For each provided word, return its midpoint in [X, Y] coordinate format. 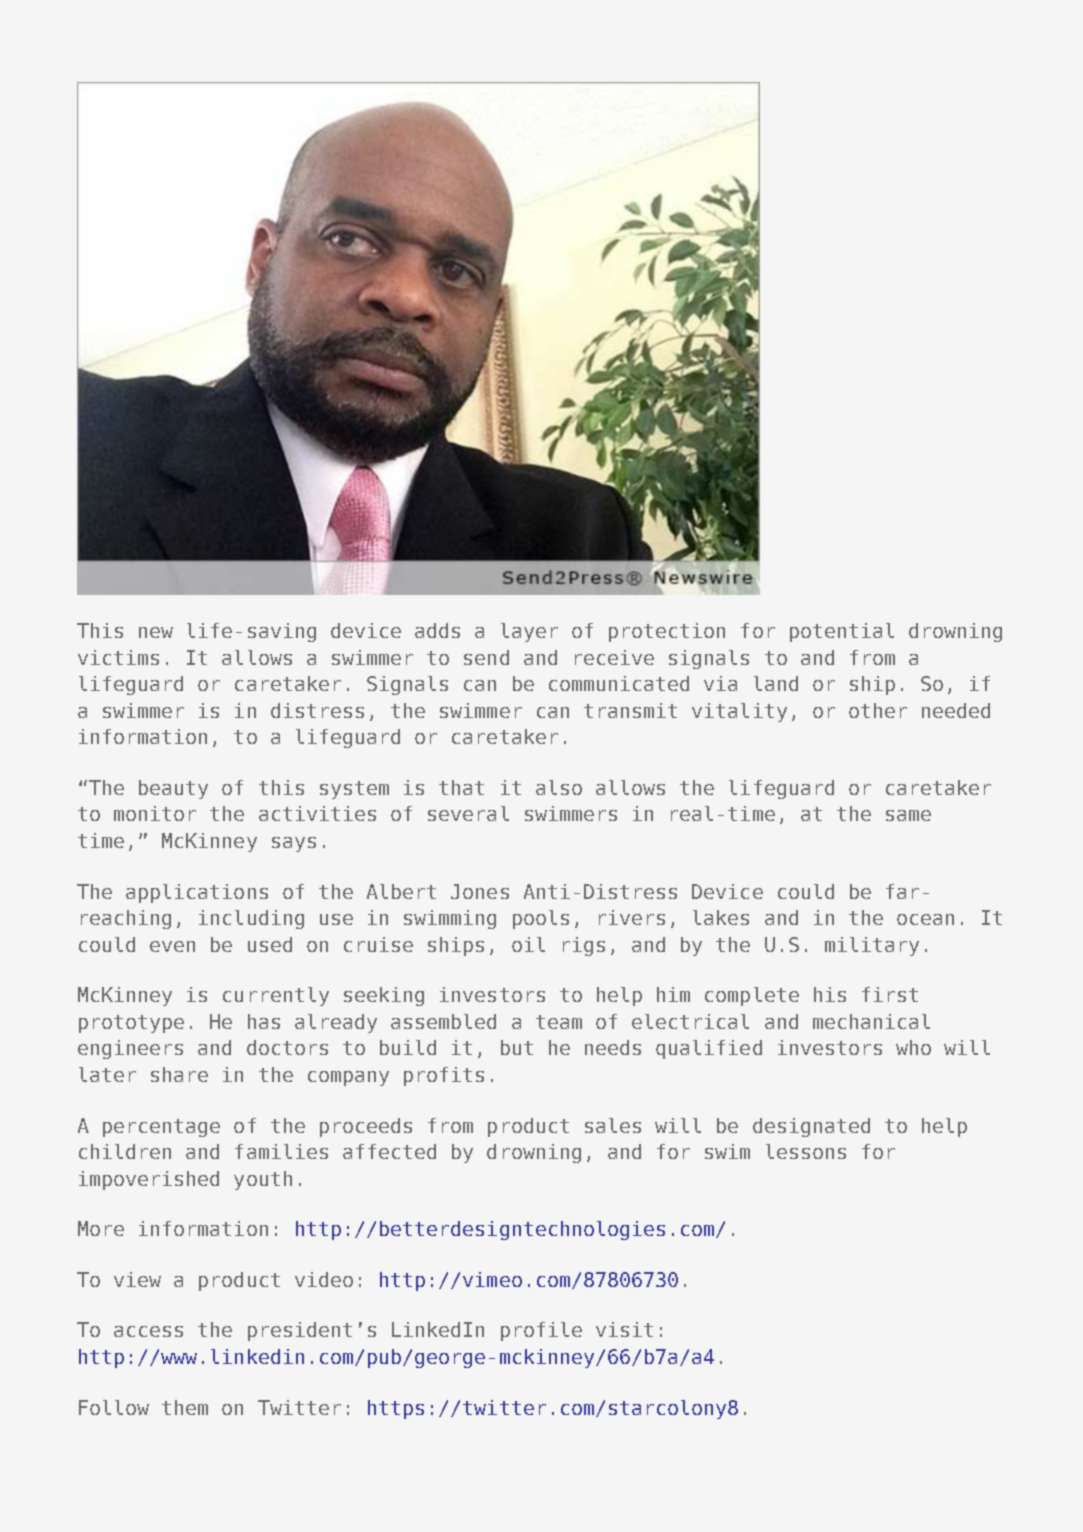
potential [842, 632]
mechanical [871, 1021]
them [185, 1407]
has [264, 1021]
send [486, 657]
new [156, 632]
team [559, 1022]
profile [541, 1331]
